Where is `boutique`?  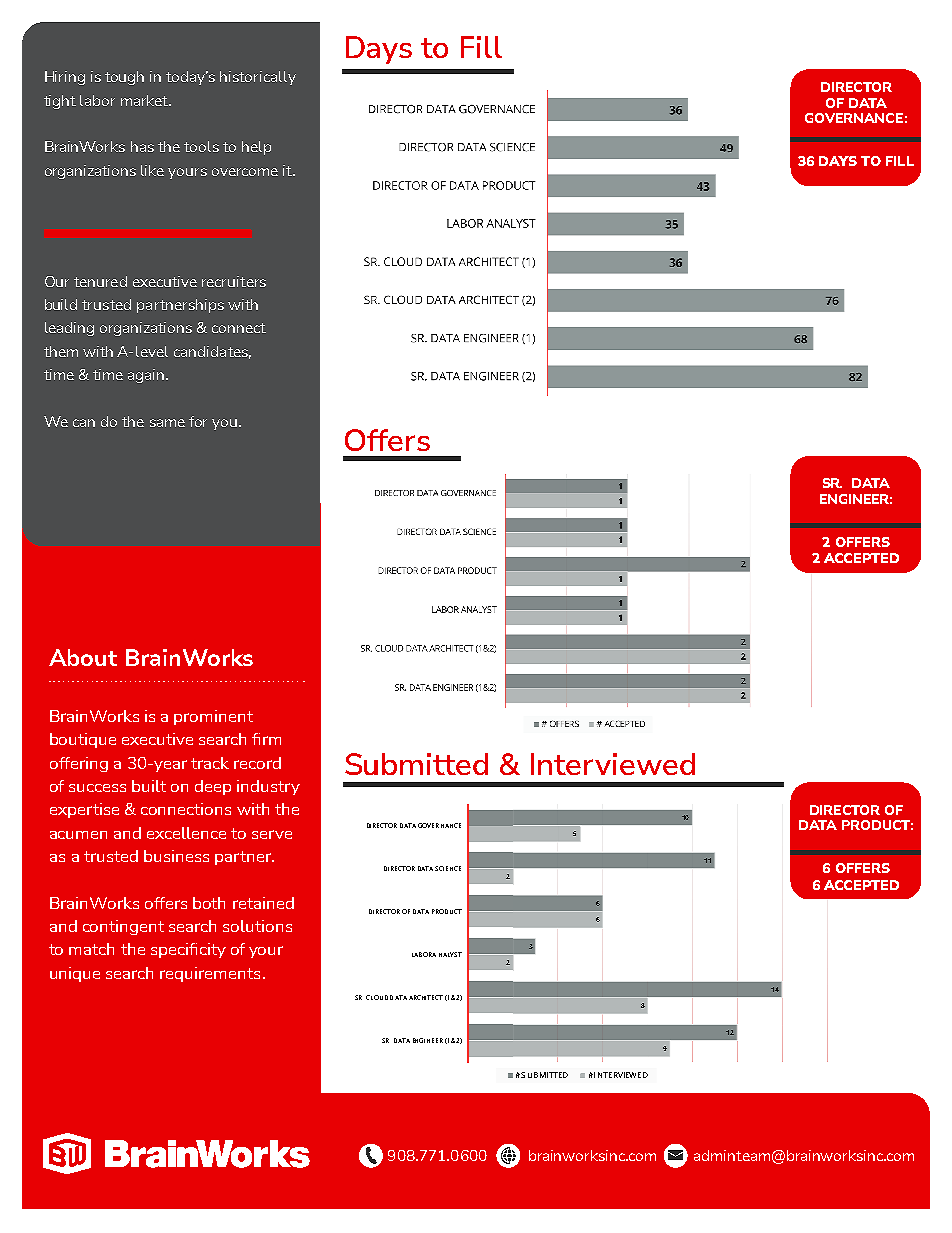 boutique is located at coordinates (83, 740).
